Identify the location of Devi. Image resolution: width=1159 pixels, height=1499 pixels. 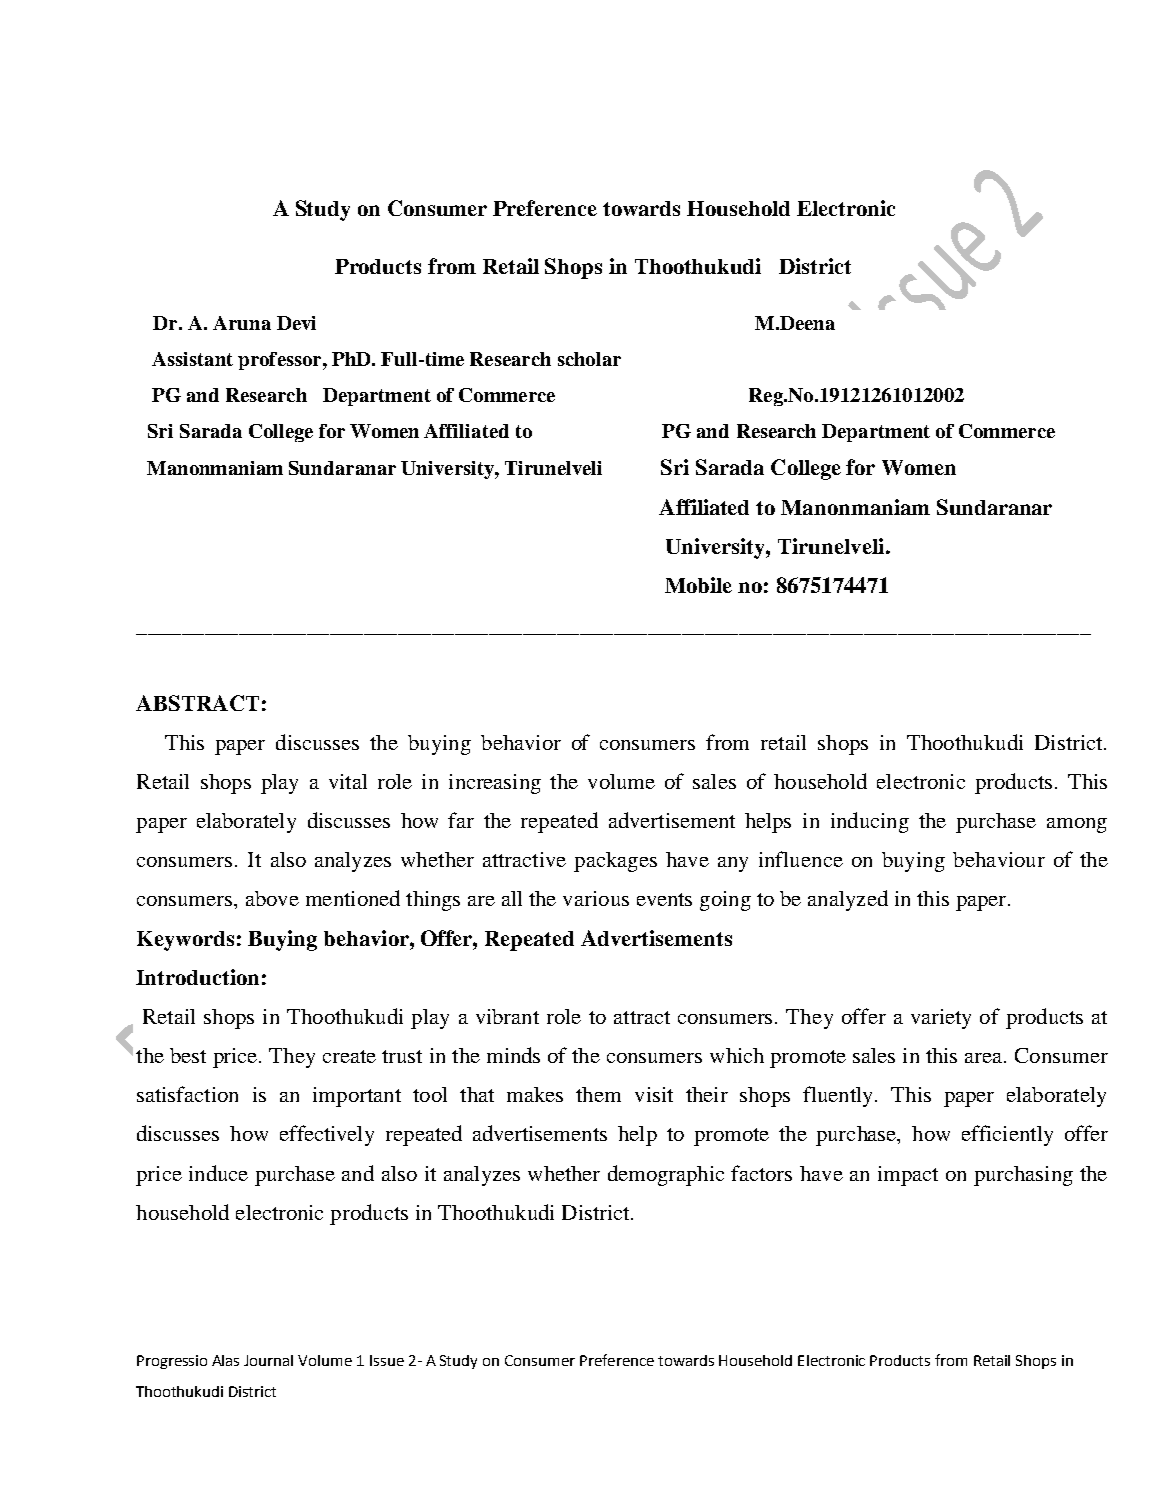
(296, 323).
